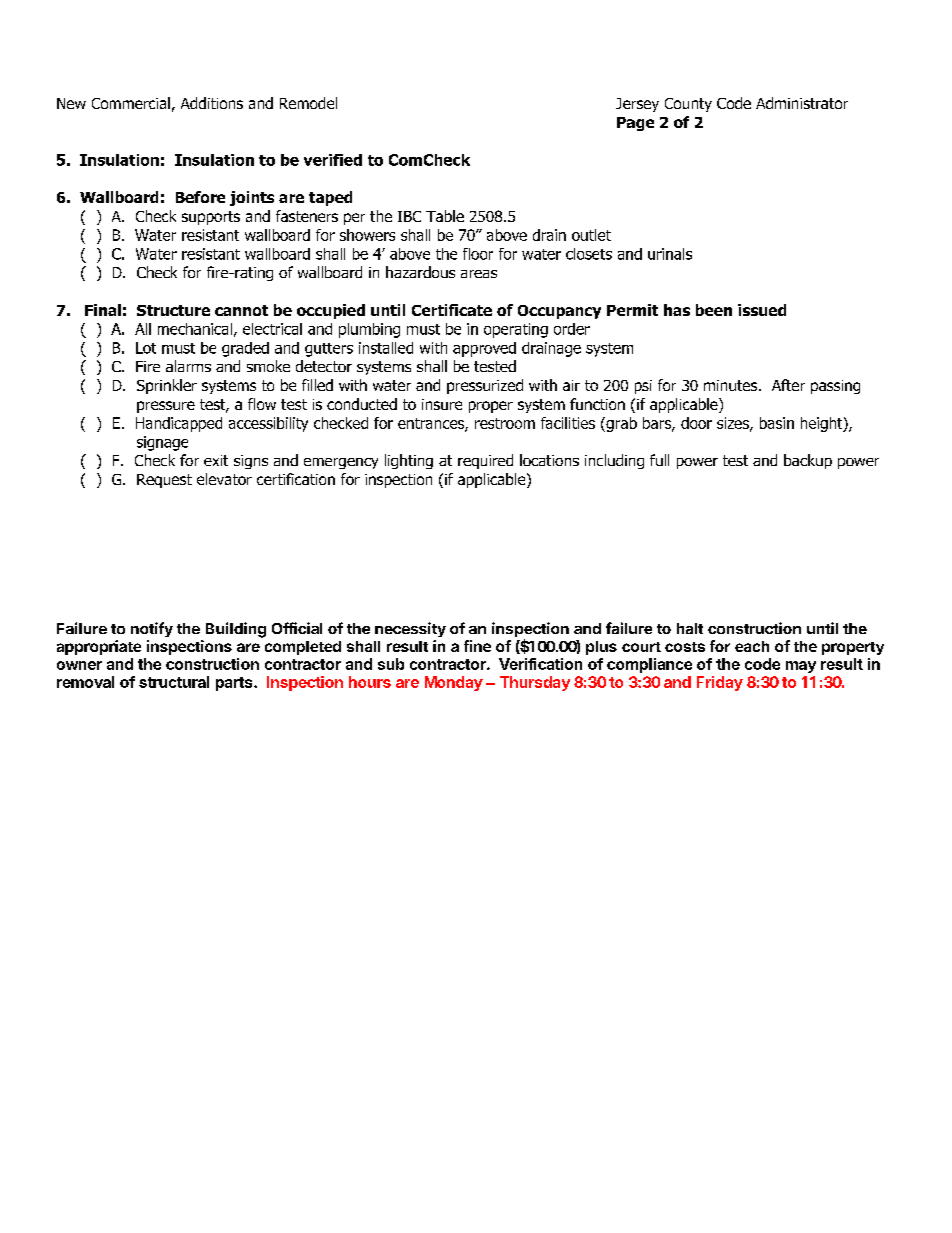 The height and width of the image is (1233, 952). What do you see at coordinates (131, 103) in the image?
I see `Commercial` at bounding box center [131, 103].
